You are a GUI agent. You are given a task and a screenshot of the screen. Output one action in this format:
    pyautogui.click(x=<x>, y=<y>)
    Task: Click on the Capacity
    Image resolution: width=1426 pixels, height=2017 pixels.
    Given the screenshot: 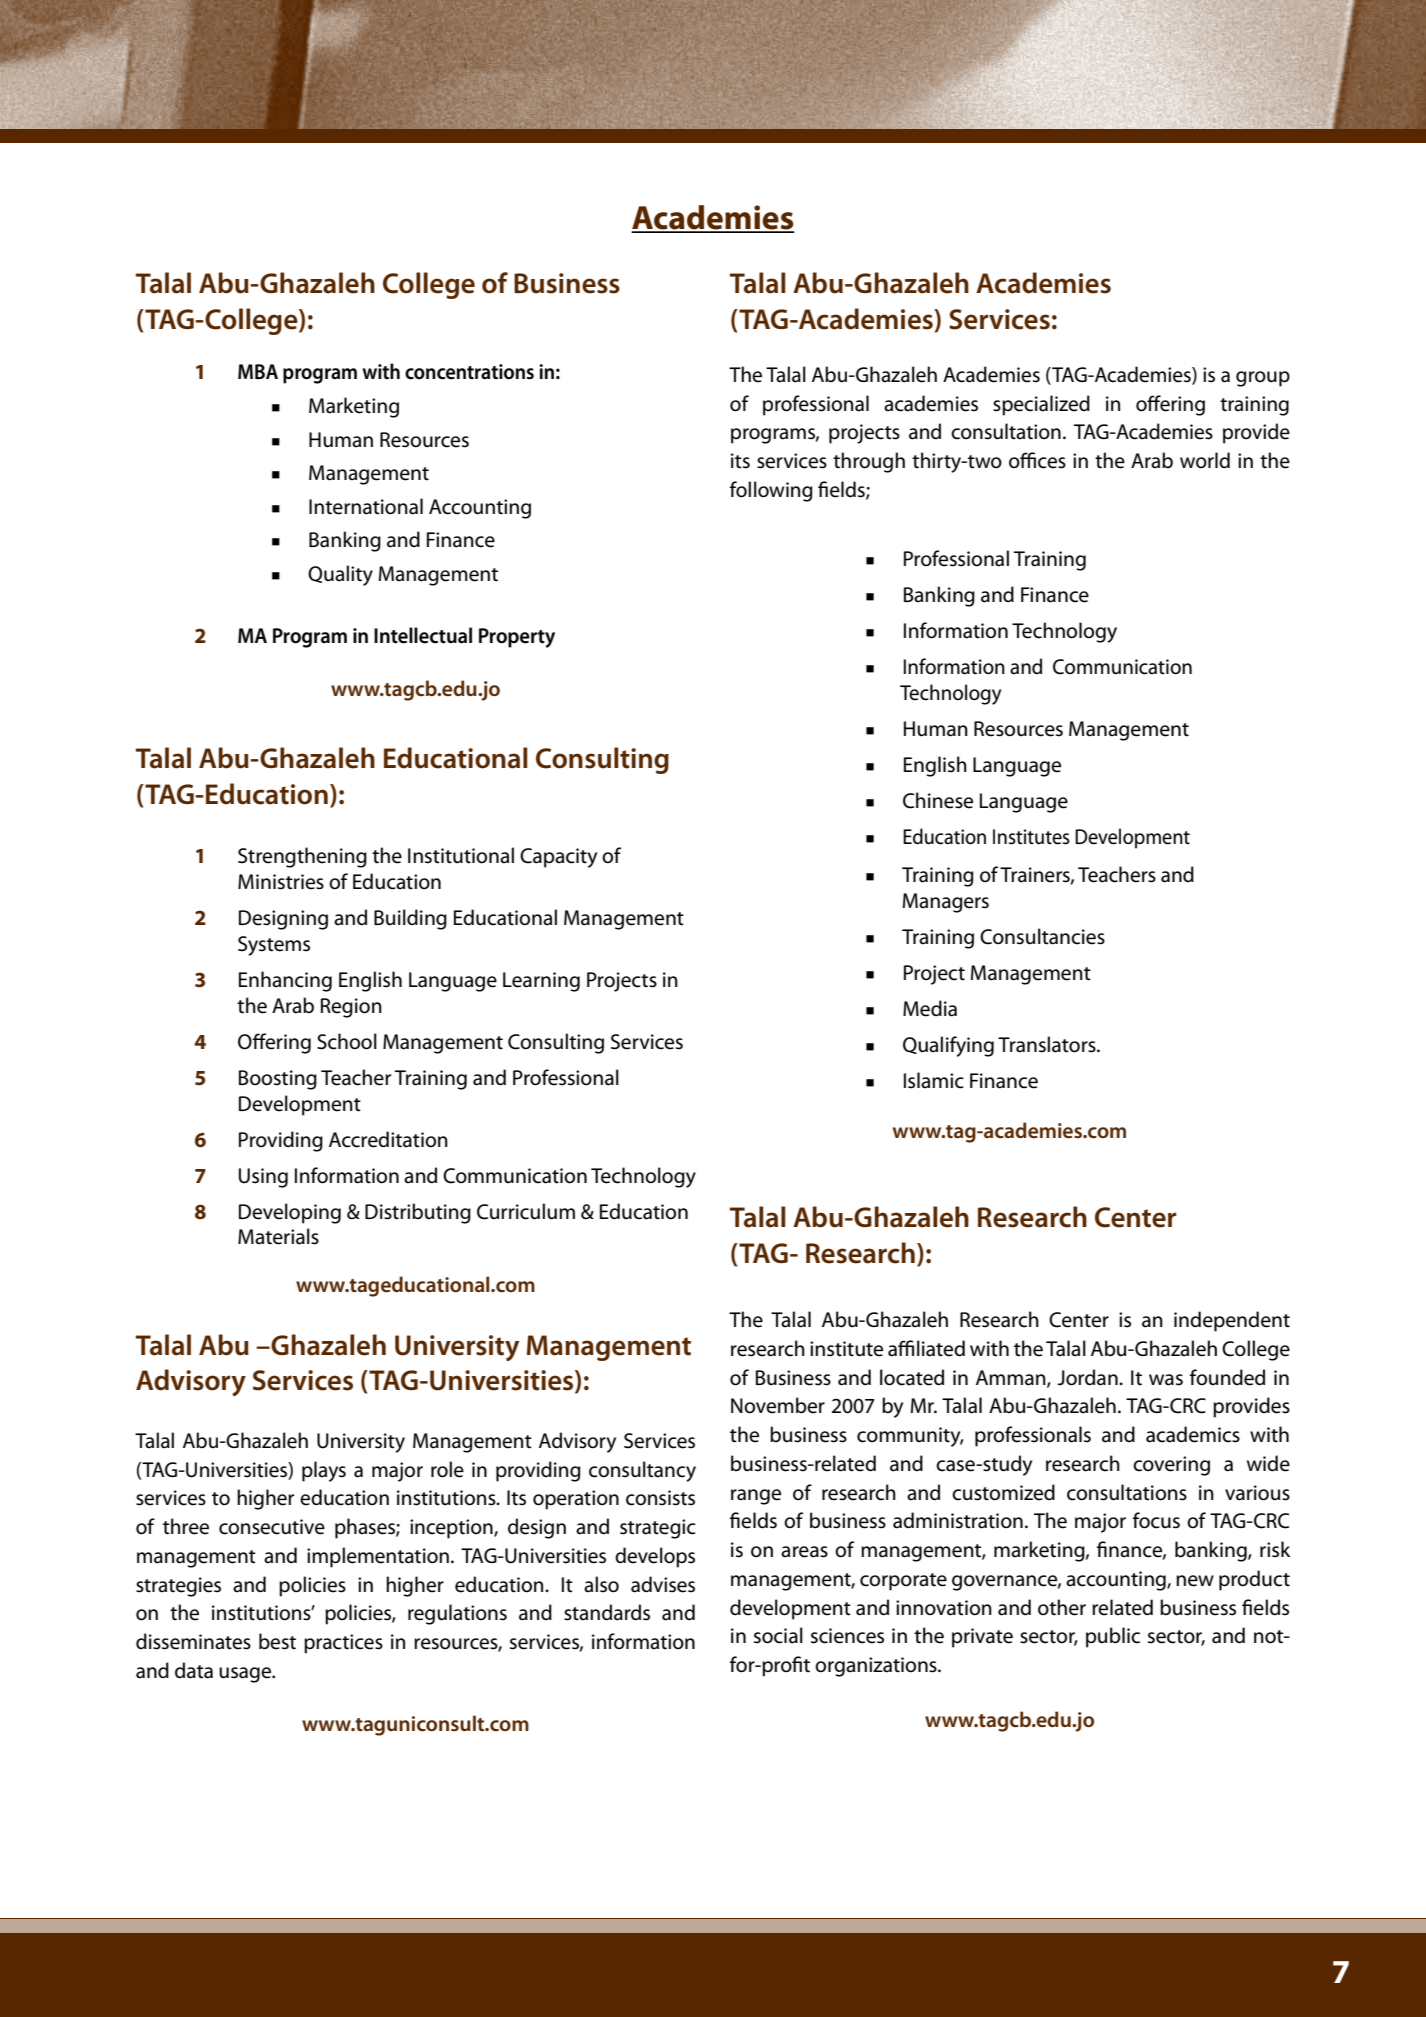 What is the action you would take?
    pyautogui.click(x=558, y=858)
